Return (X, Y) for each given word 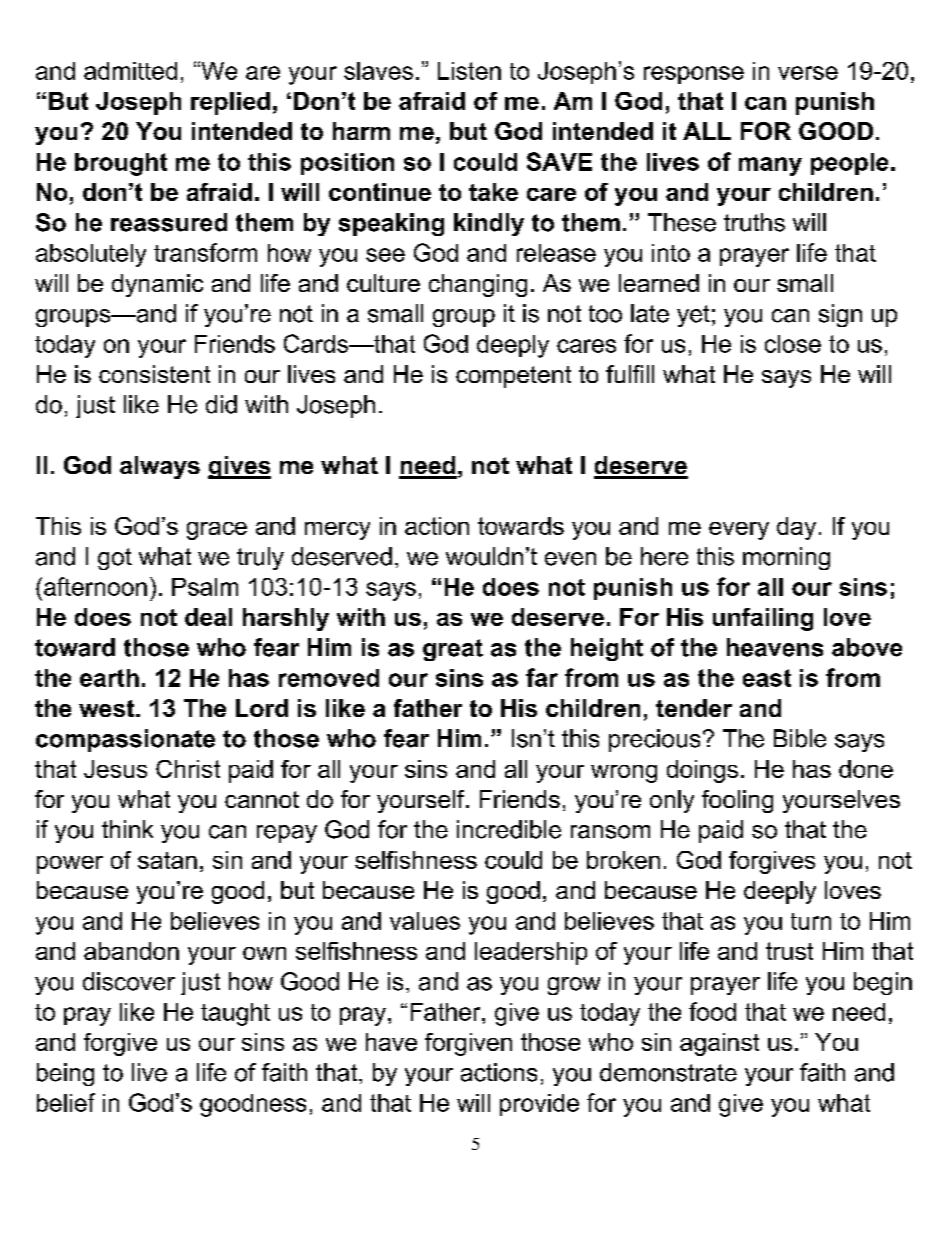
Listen (469, 71)
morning (786, 558)
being (65, 1074)
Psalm (205, 587)
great (453, 650)
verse (808, 73)
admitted (130, 71)
